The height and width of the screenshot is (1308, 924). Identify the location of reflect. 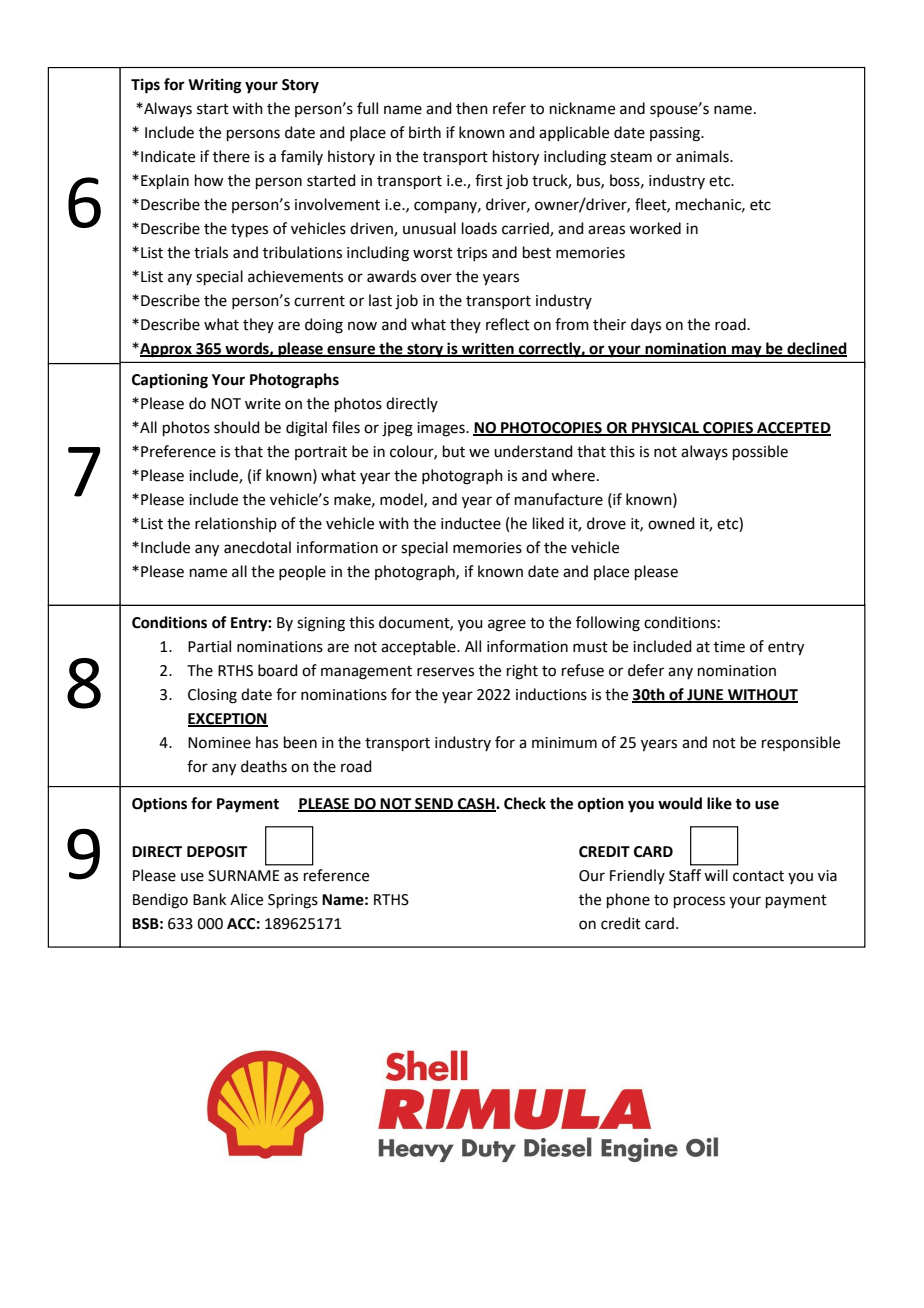
(508, 324).
